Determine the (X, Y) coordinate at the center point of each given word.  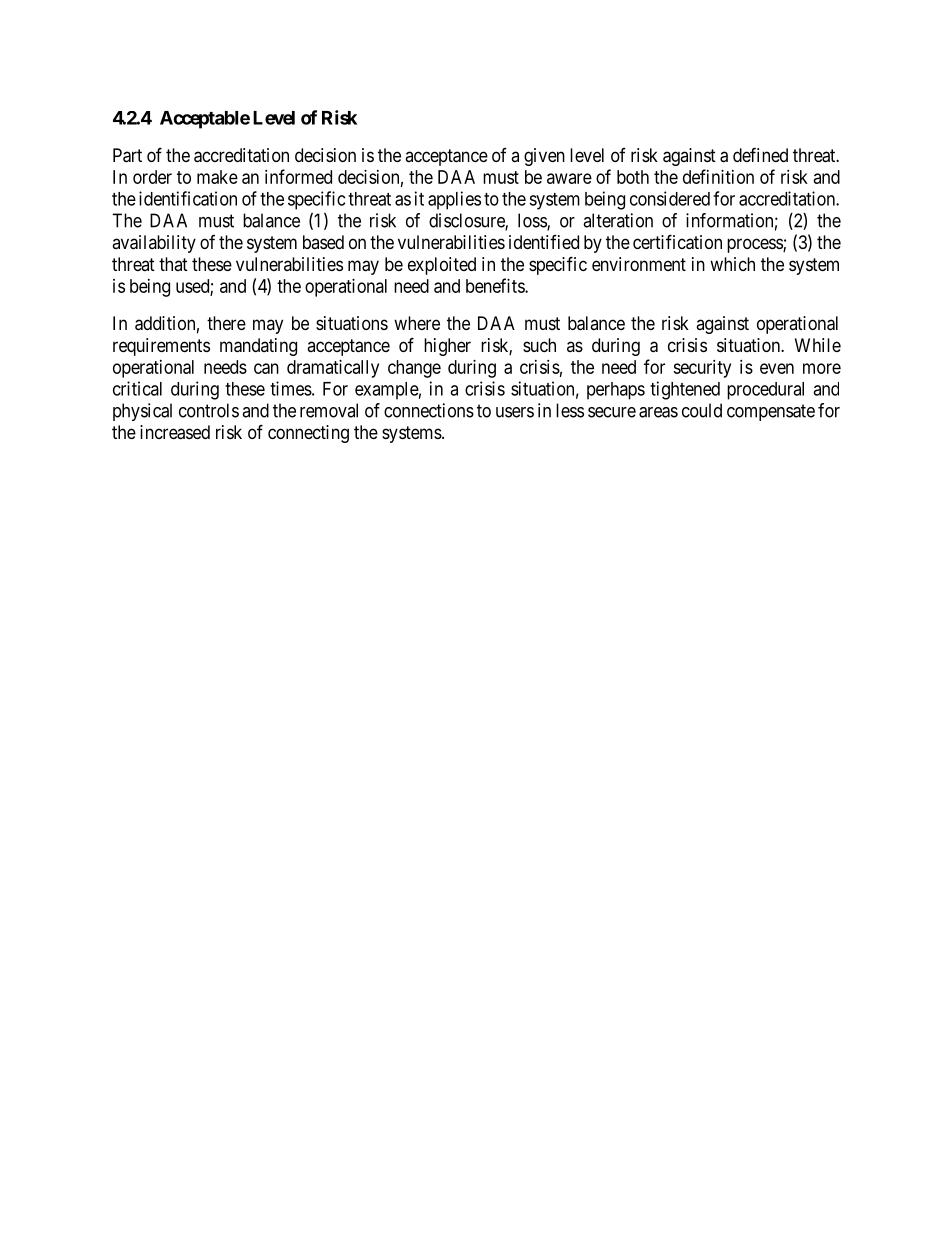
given (544, 157)
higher (447, 347)
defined (760, 154)
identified (544, 242)
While (818, 345)
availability (154, 244)
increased (175, 432)
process (755, 245)
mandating (258, 347)
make (217, 177)
